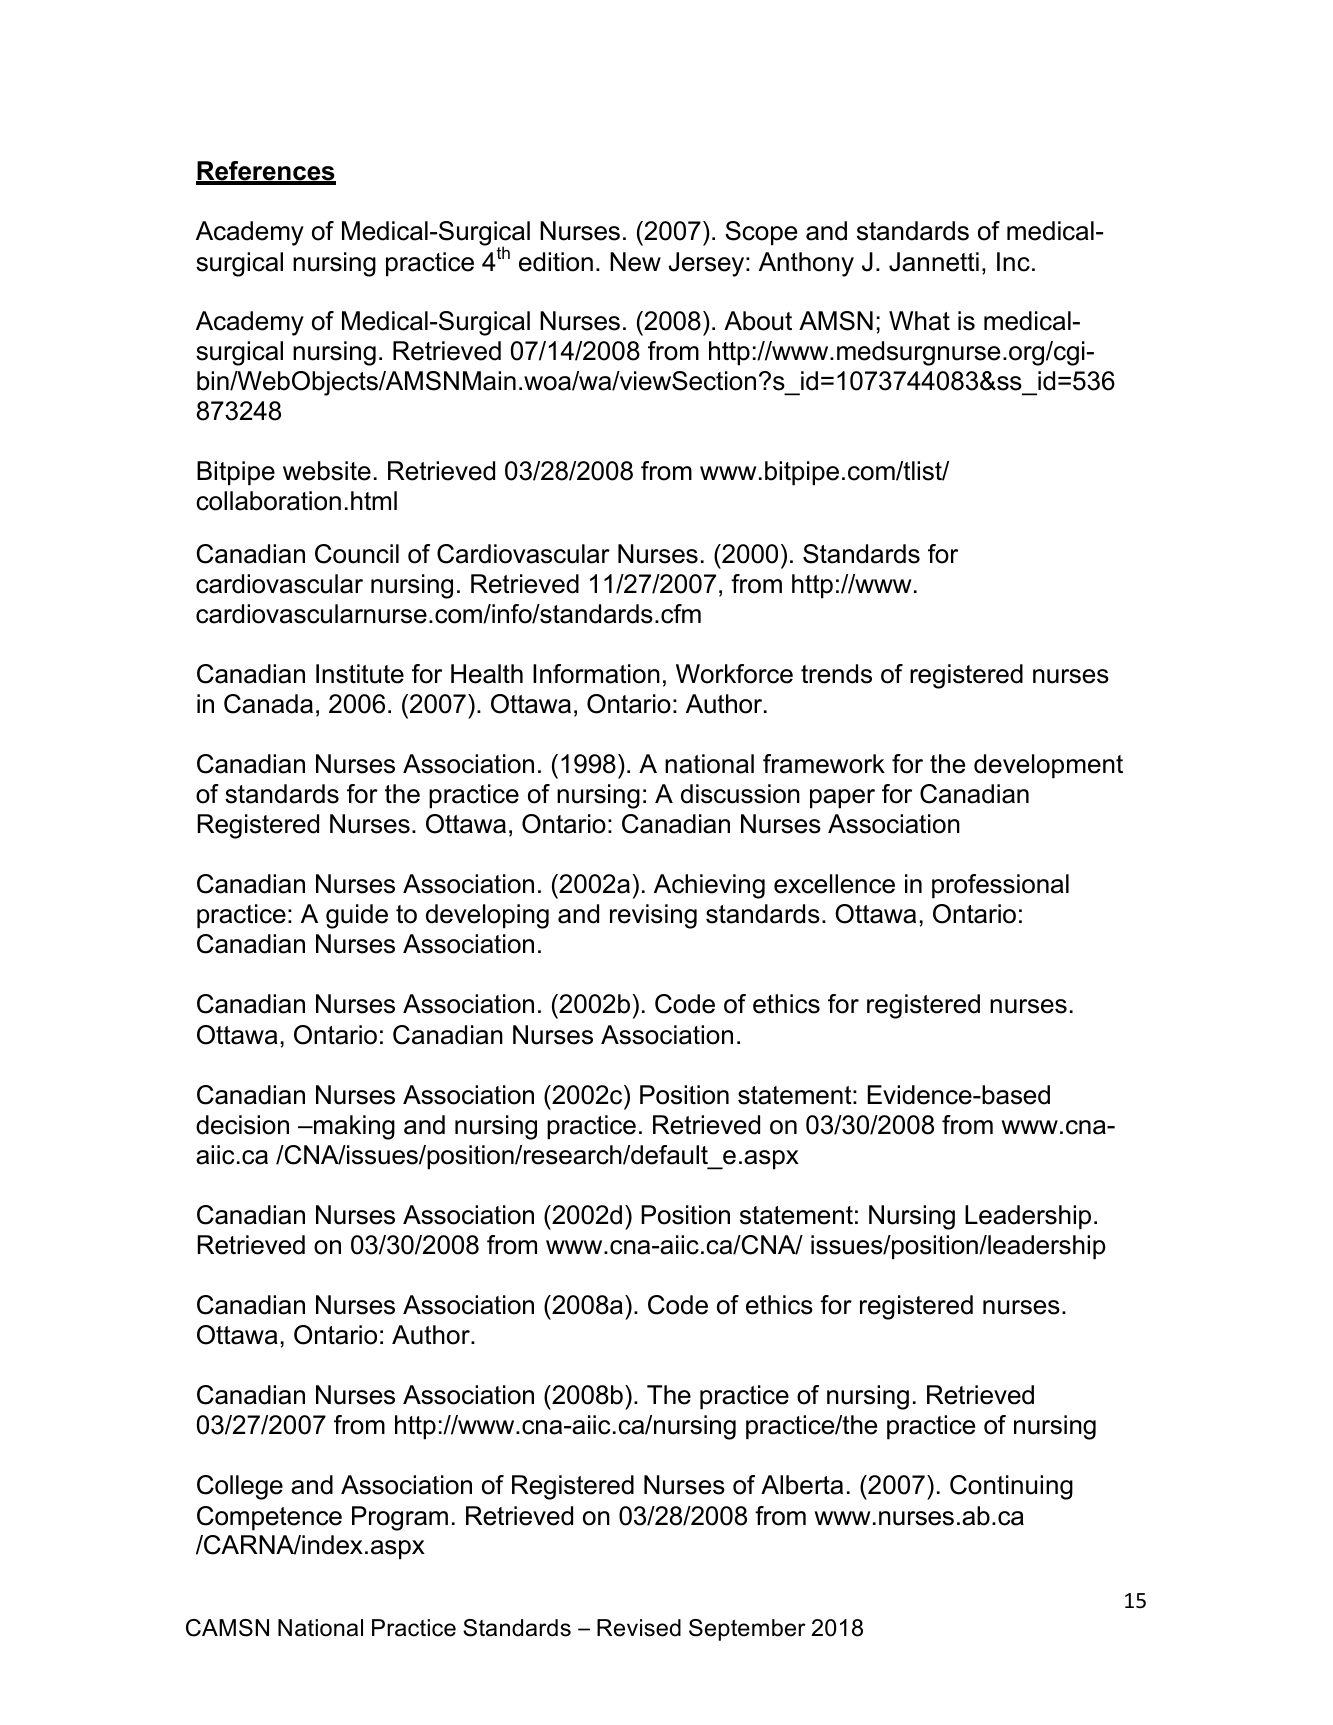 The height and width of the page is (1725, 1333). Describe the element at coordinates (639, 1628) in the page. I see `Revised` at that location.
